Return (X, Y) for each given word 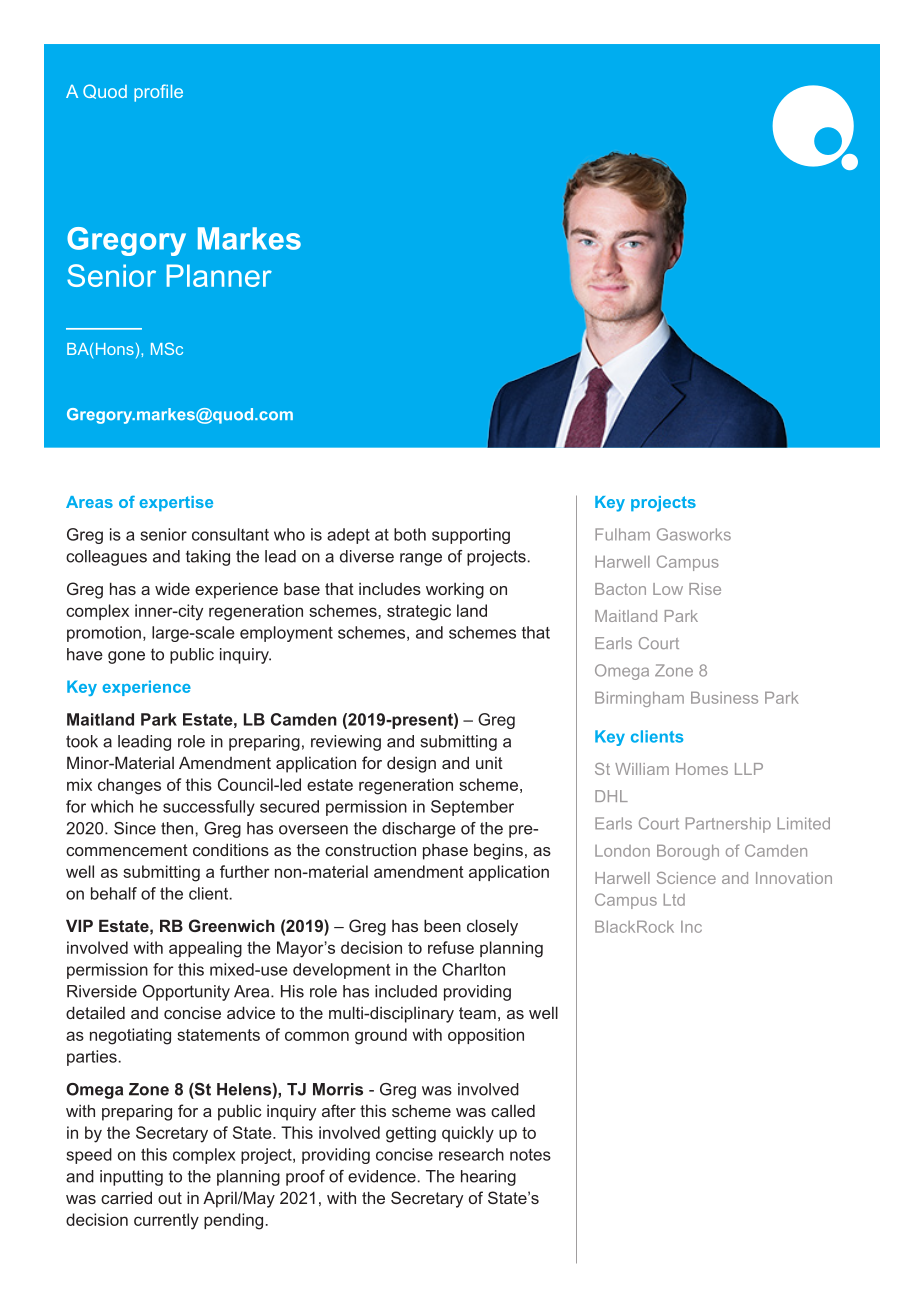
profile (158, 93)
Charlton (473, 969)
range (421, 559)
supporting (471, 536)
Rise (705, 589)
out (170, 1198)
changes (129, 786)
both (410, 534)
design (411, 764)
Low (668, 589)
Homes (702, 769)
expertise (176, 503)
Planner (219, 275)
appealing (205, 949)
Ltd (674, 900)
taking (208, 558)
